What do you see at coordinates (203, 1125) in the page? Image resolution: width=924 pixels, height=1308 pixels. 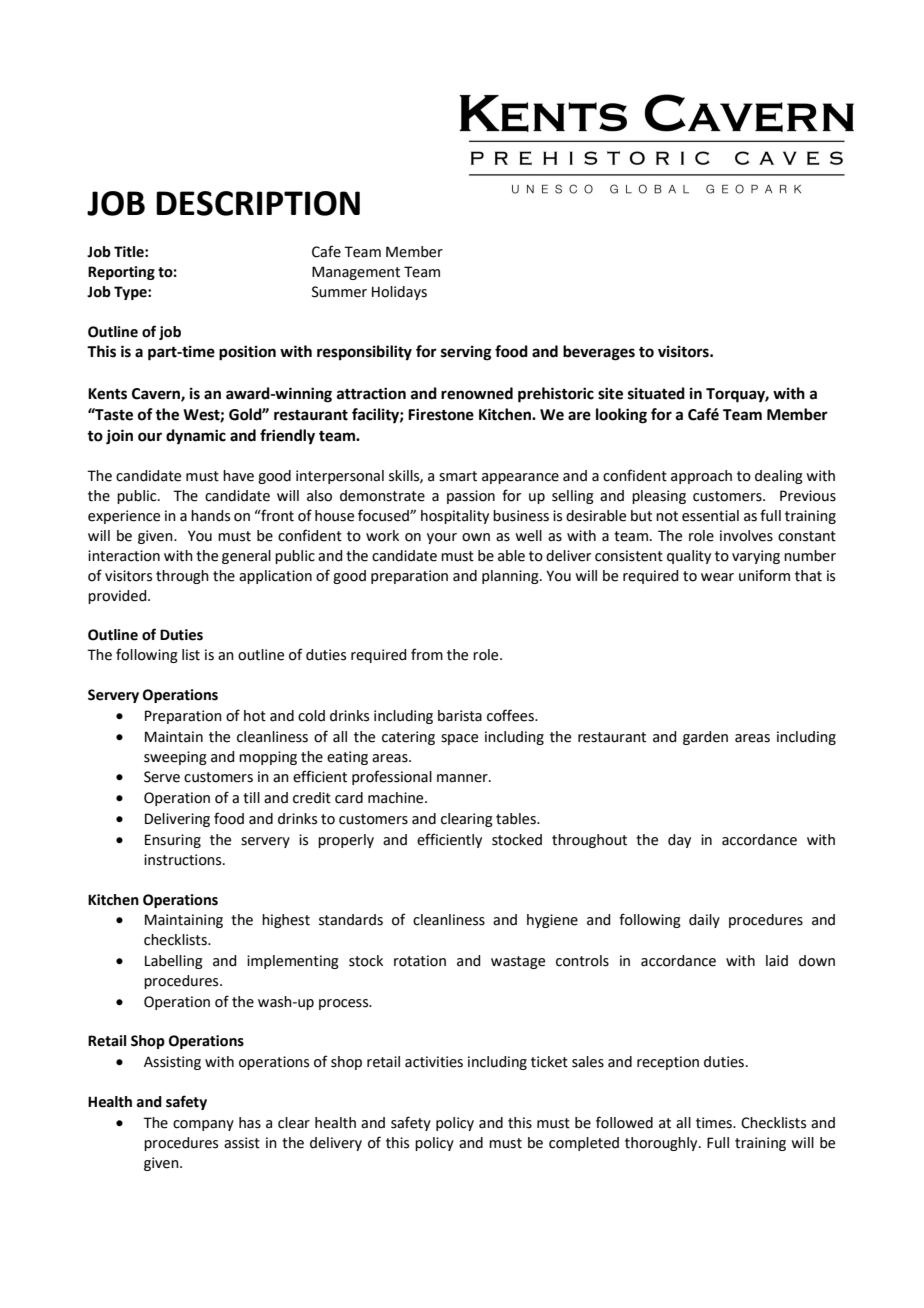 I see `company` at bounding box center [203, 1125].
